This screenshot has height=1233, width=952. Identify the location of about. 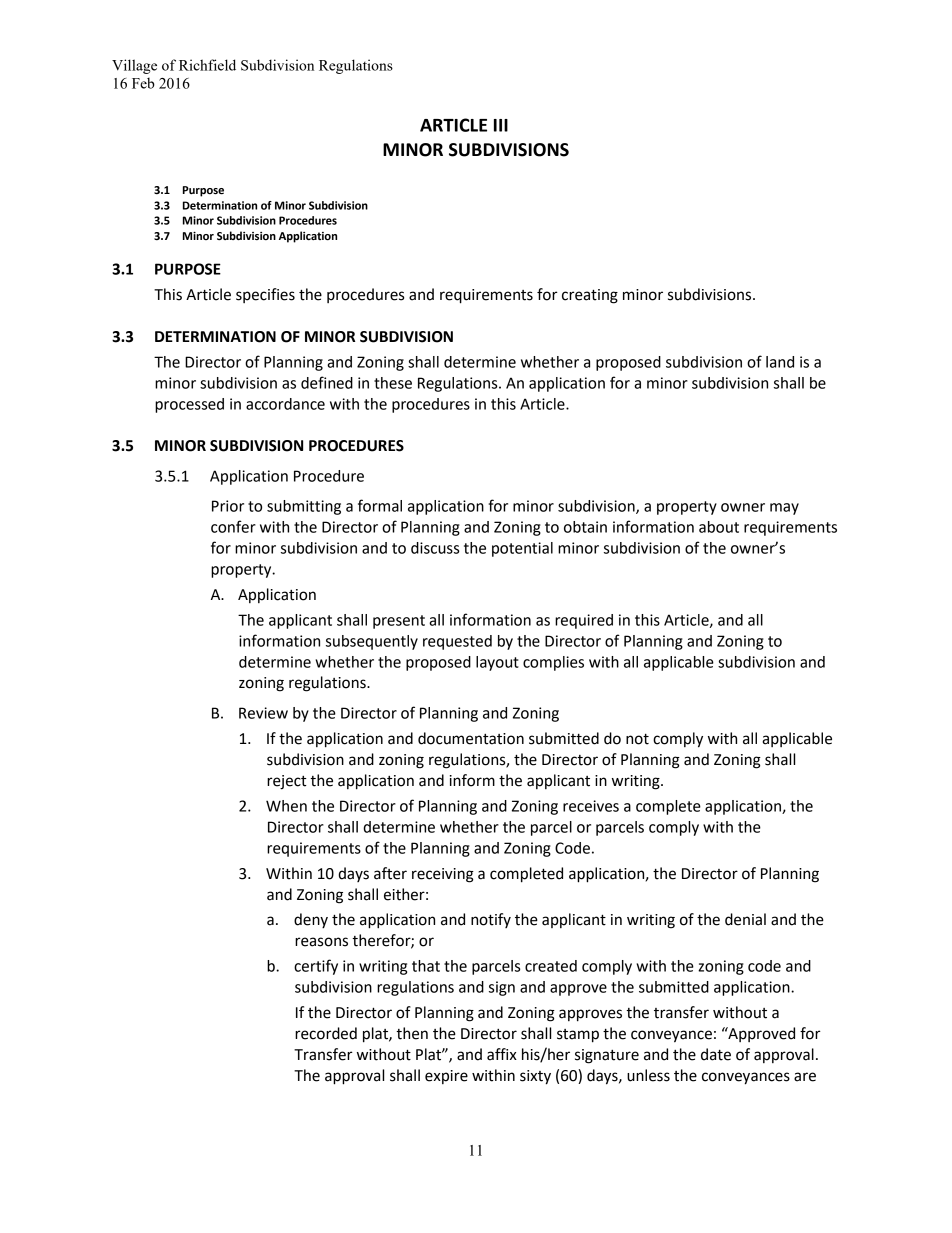
(719, 527).
